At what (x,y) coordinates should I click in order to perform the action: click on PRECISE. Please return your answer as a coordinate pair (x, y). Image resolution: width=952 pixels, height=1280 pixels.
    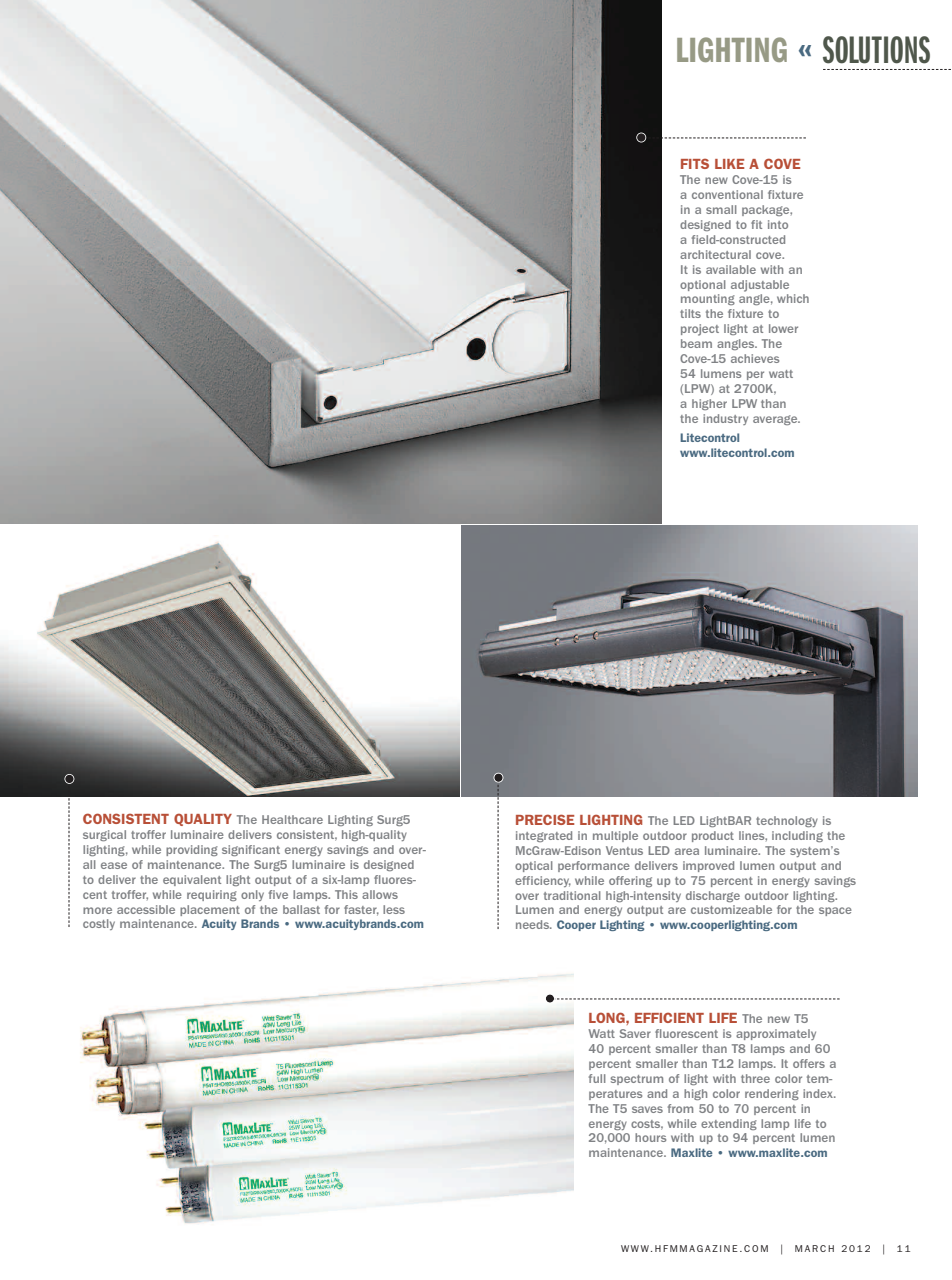
    Looking at the image, I should click on (545, 819).
